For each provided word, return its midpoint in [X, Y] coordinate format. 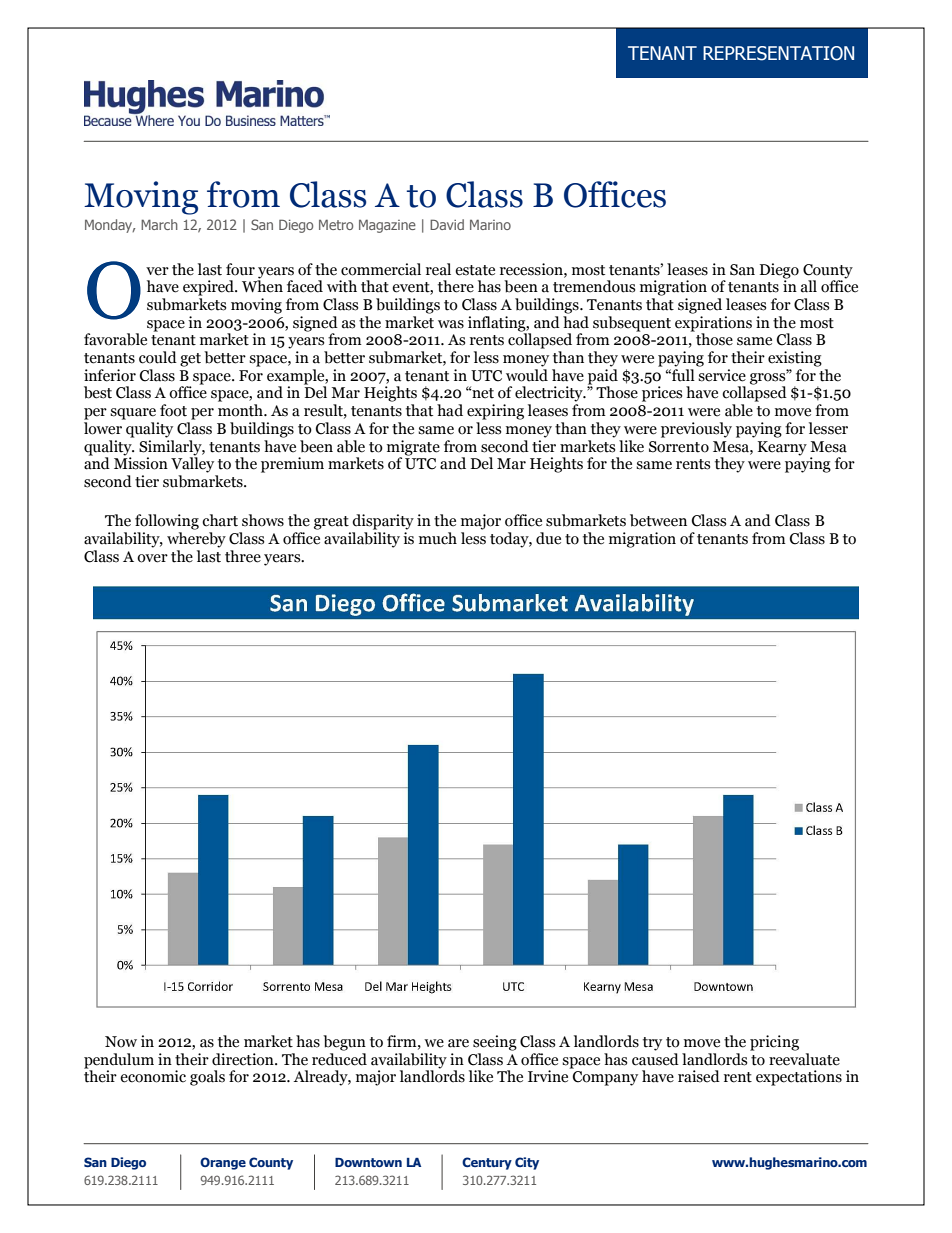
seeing [495, 1043]
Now [121, 1042]
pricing [774, 1043]
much [438, 538]
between [658, 520]
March [159, 224]
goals [207, 1078]
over [152, 558]
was [451, 324]
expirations [713, 325]
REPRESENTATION [778, 53]
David [447, 224]
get [190, 360]
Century [487, 1163]
